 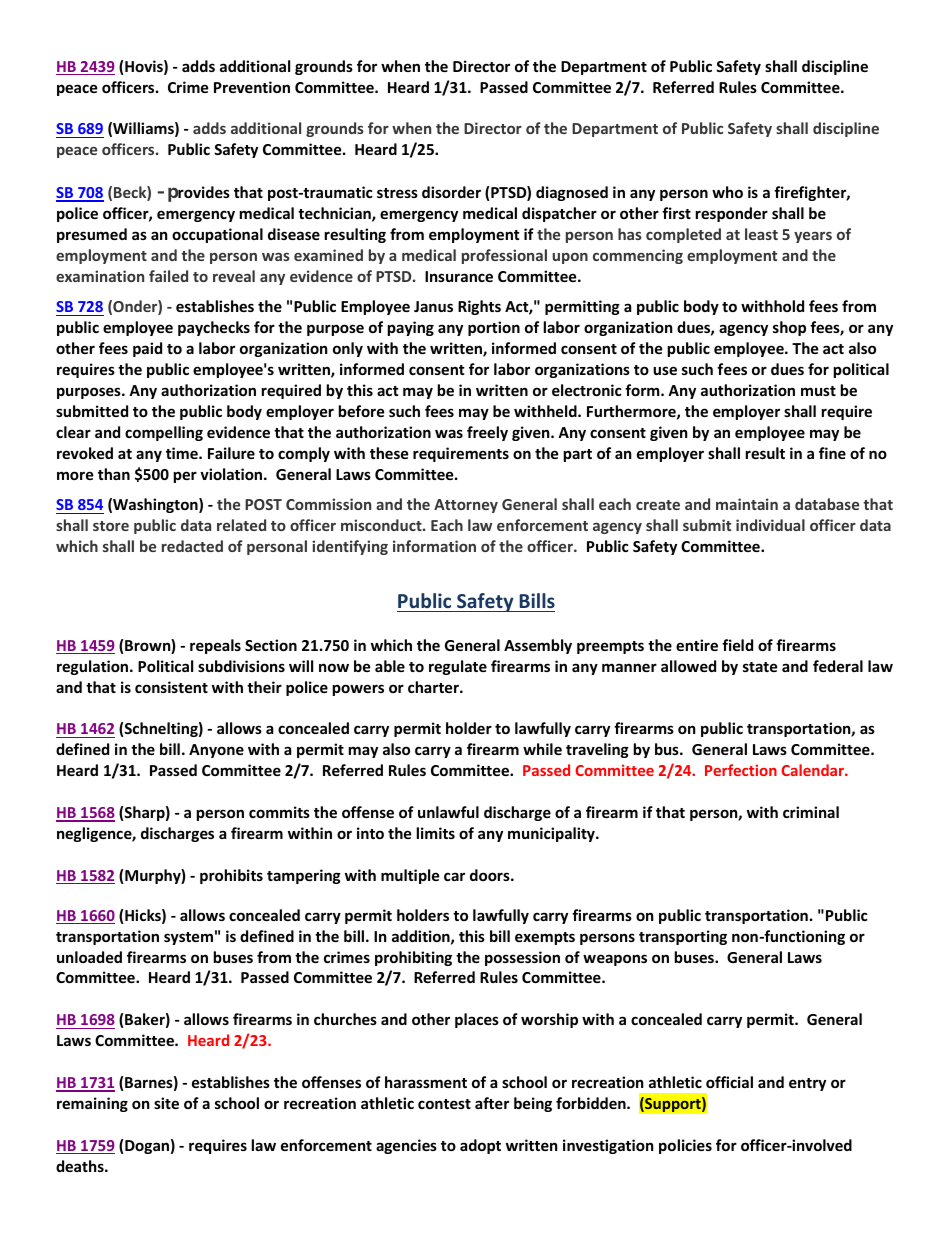 I want to click on site, so click(x=166, y=1103).
